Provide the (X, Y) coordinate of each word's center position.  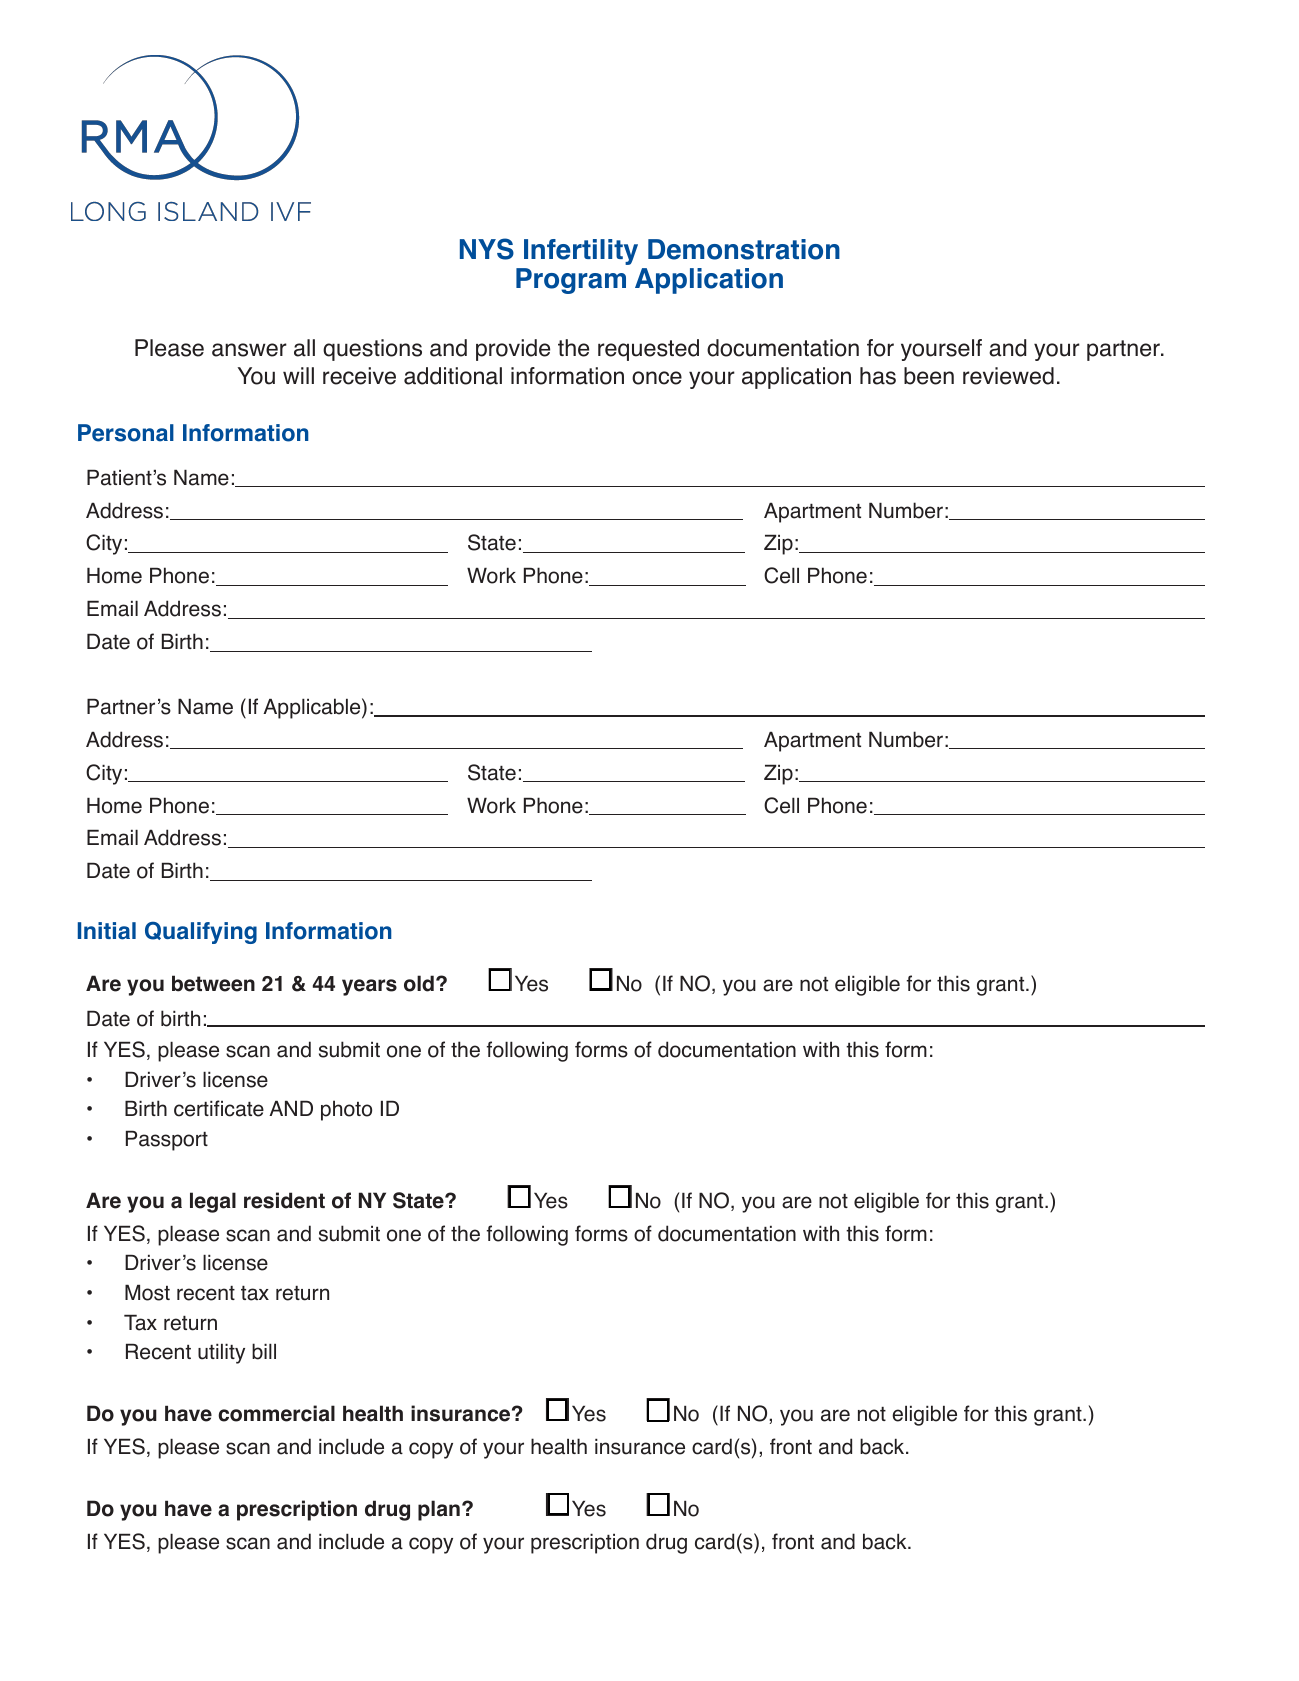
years (369, 987)
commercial (276, 1413)
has (878, 376)
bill (264, 1351)
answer (249, 350)
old (419, 983)
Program (571, 281)
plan (439, 1510)
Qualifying (201, 932)
